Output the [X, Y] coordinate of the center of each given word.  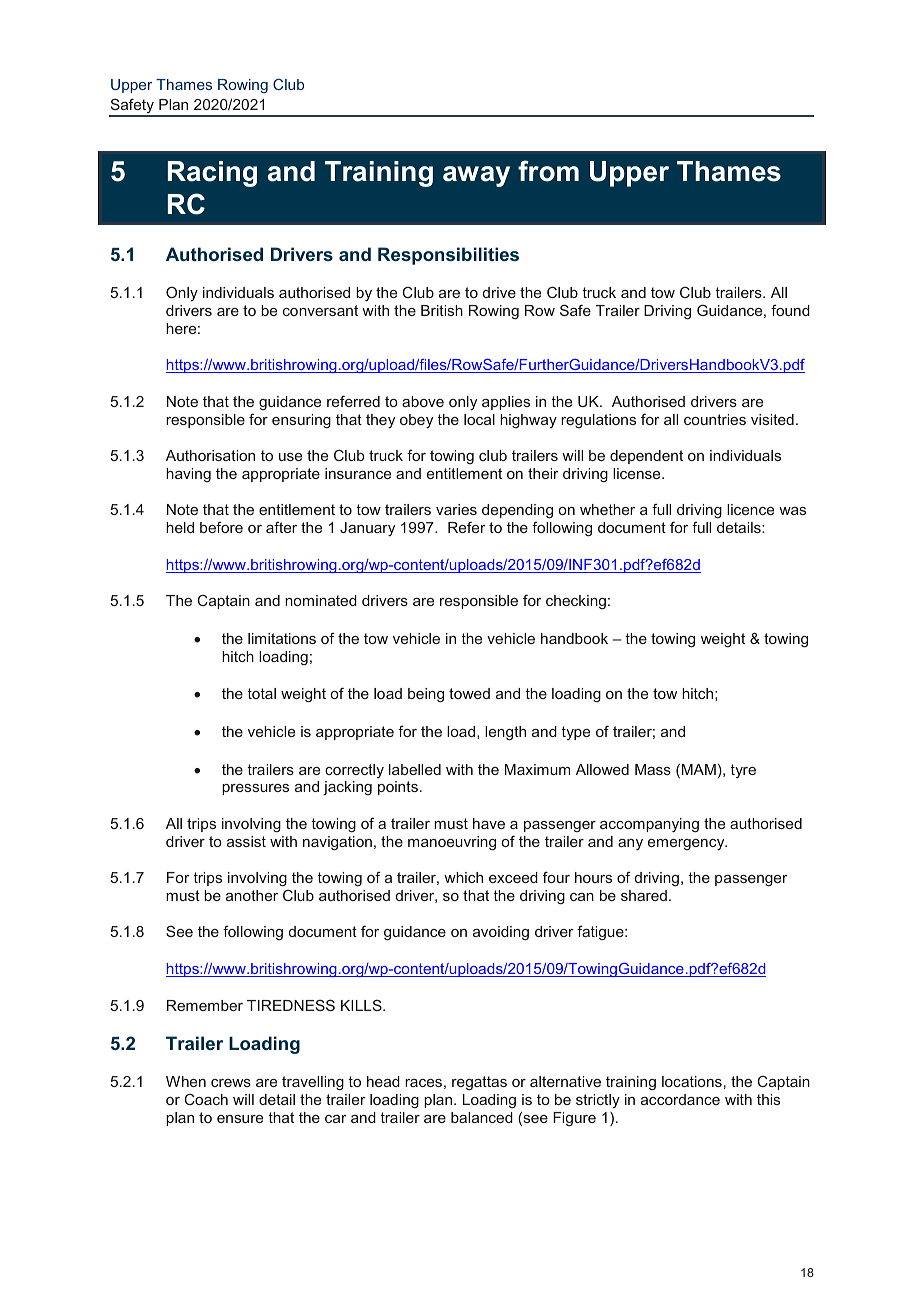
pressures [255, 789]
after [281, 527]
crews [231, 1083]
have [489, 823]
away [476, 176]
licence [750, 509]
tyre [743, 771]
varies [456, 509]
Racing [212, 174]
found [790, 310]
